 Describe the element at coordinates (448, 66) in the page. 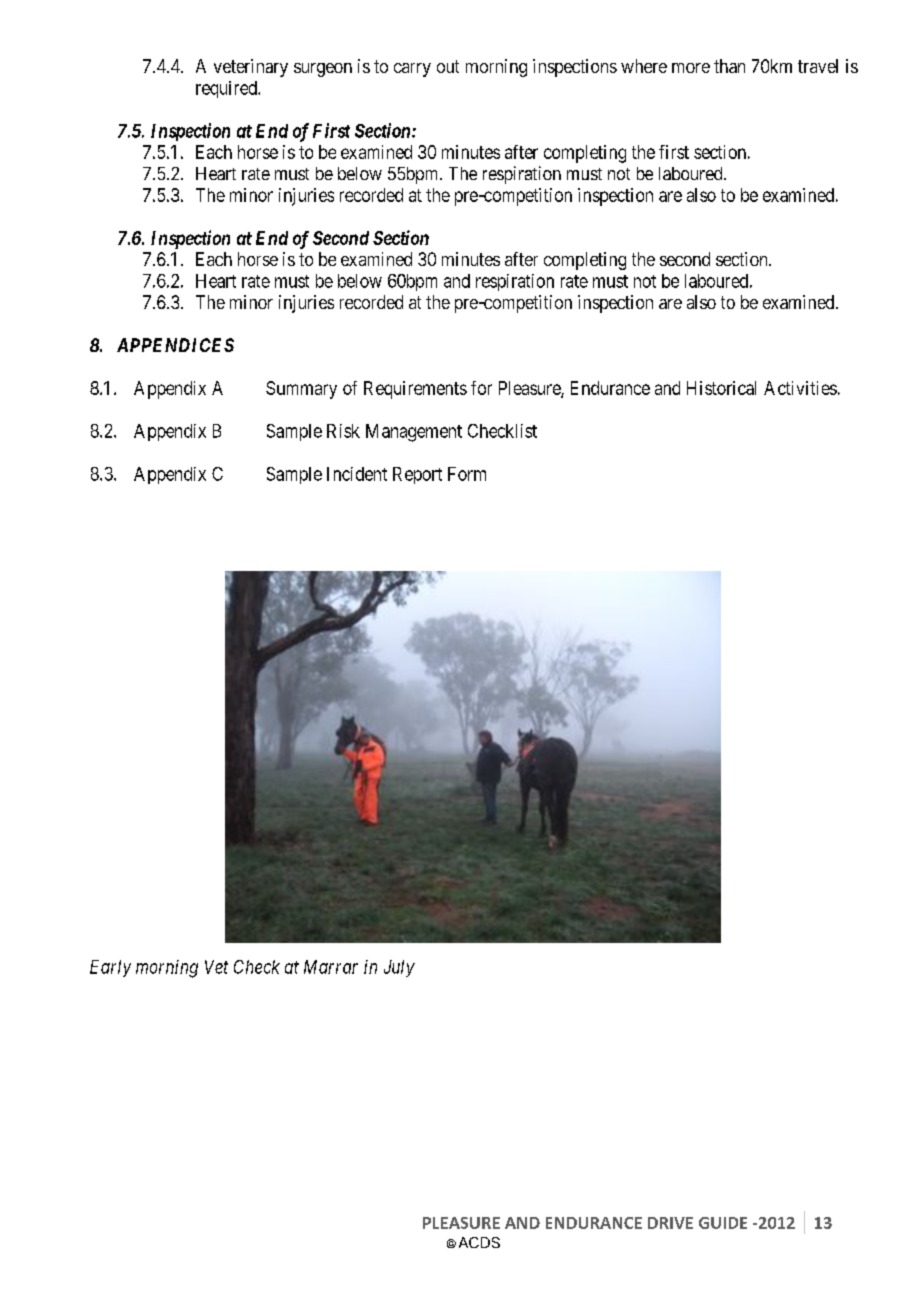

I see `out` at that location.
